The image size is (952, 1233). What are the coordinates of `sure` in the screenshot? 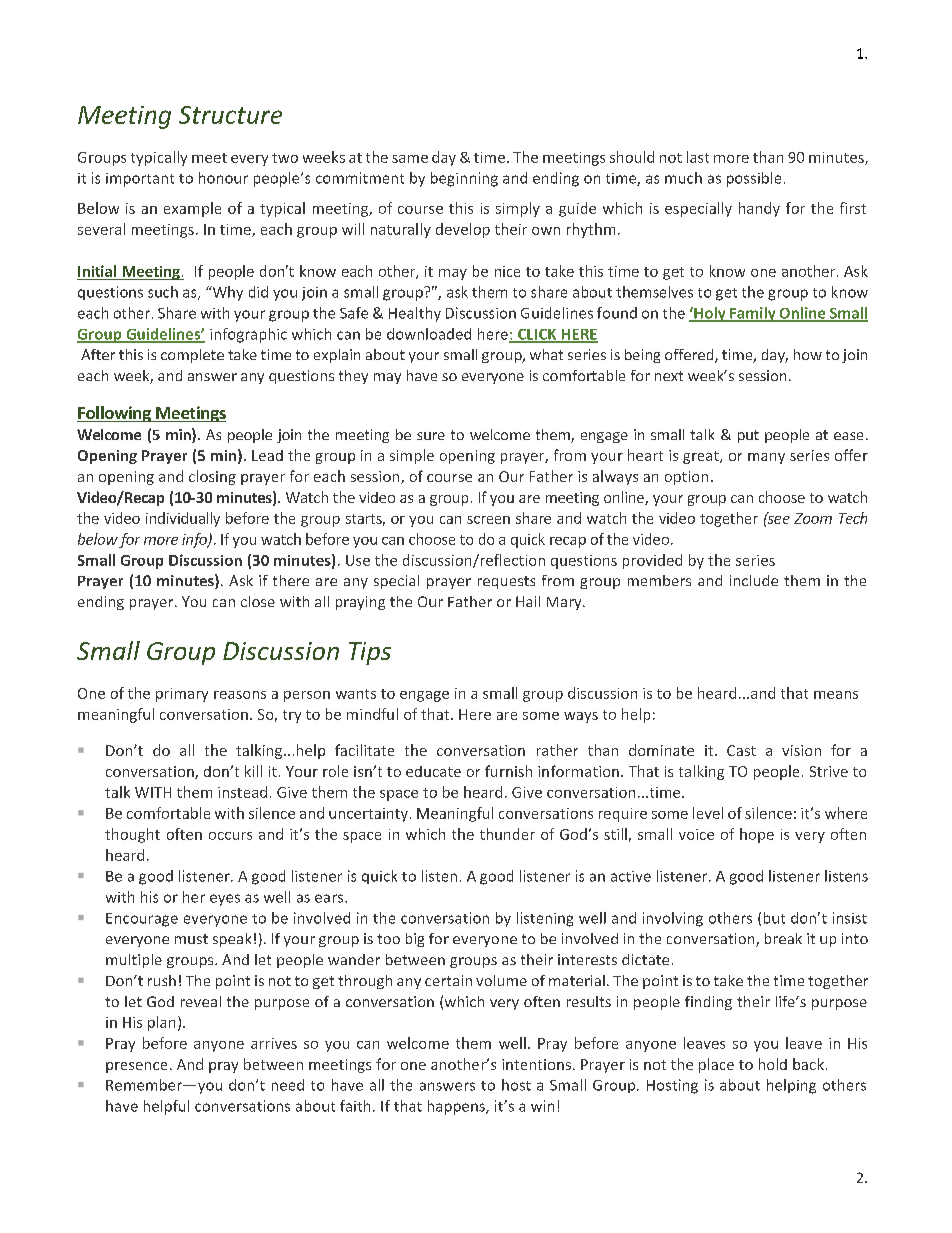 It's located at (431, 436).
